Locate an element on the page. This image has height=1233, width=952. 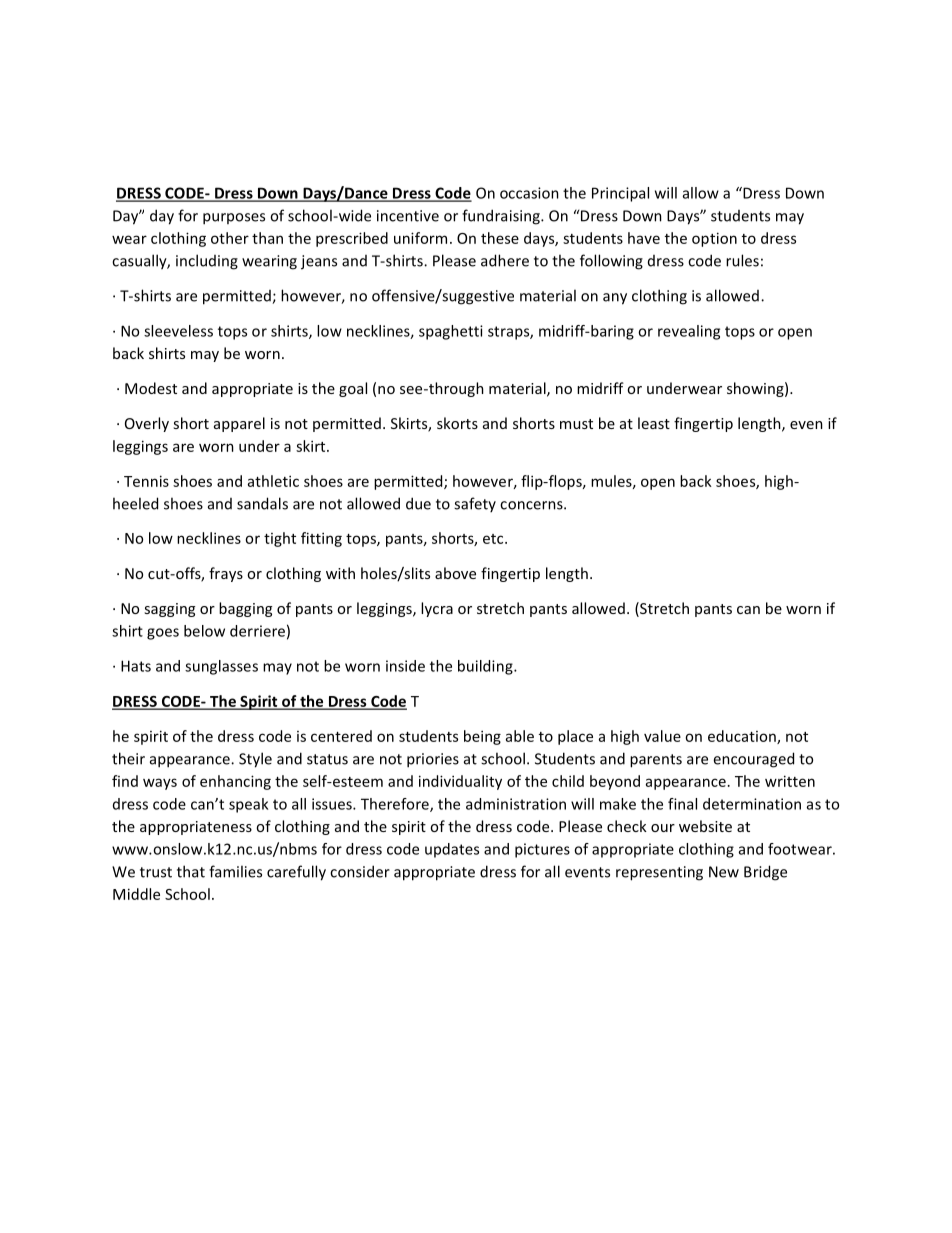
above is located at coordinates (455, 573).
